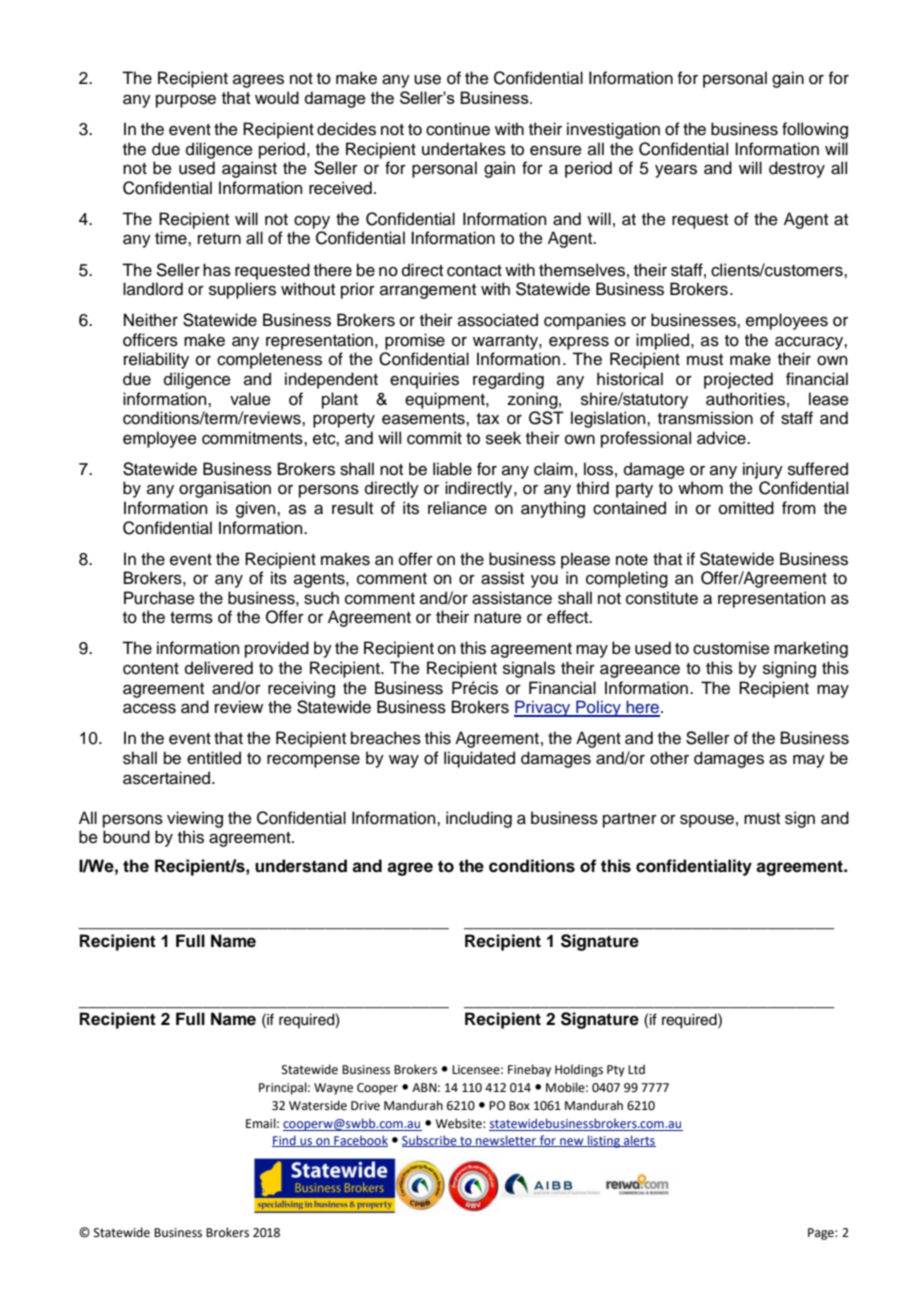 The width and height of the page is (924, 1307). Describe the element at coordinates (186, 101) in the page. I see `purpose` at that location.
